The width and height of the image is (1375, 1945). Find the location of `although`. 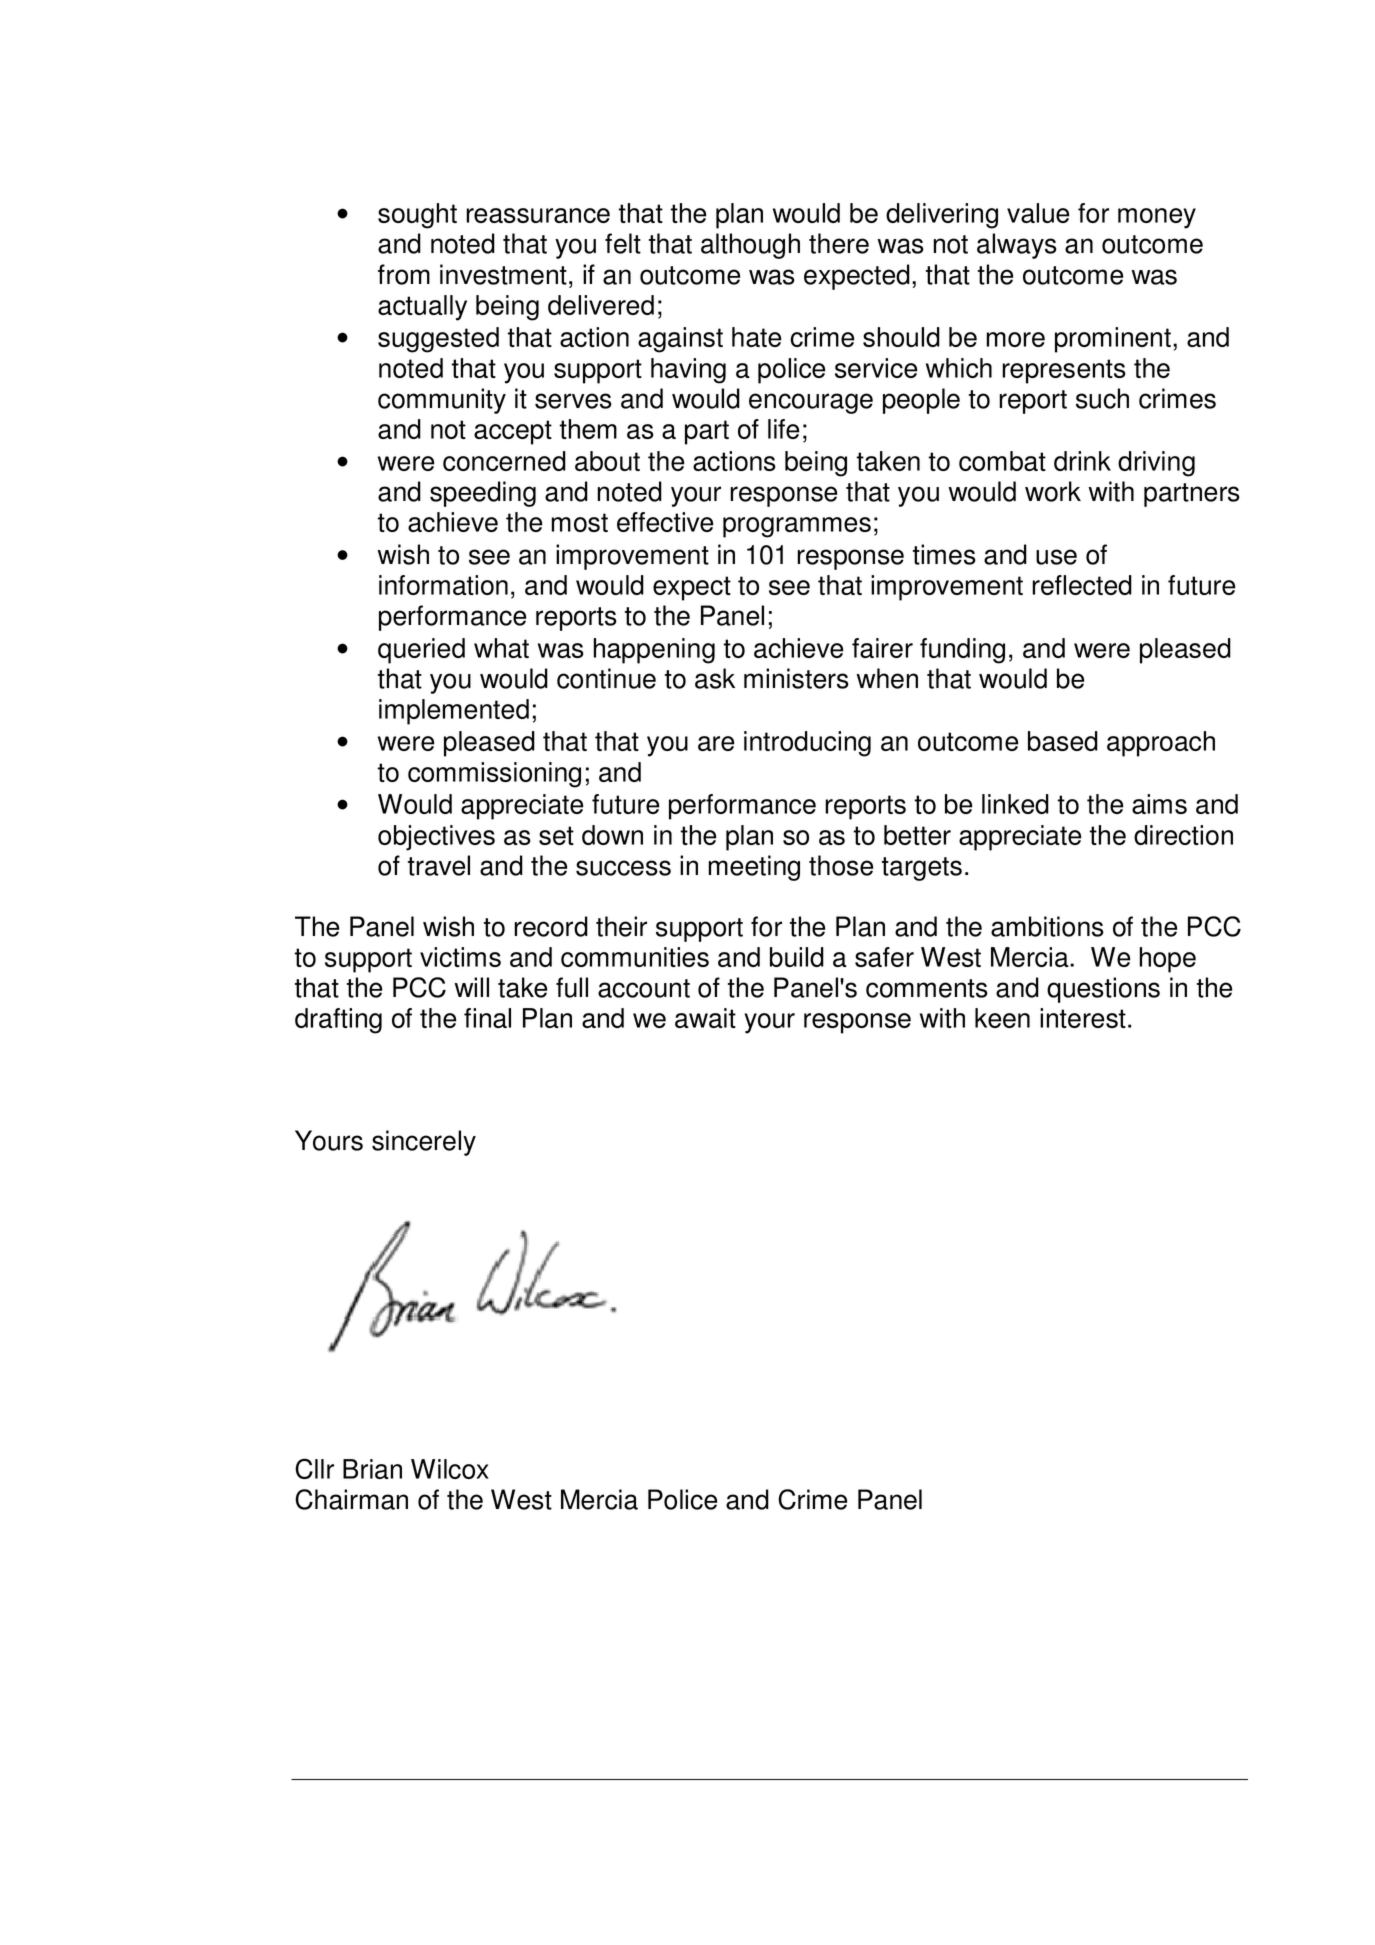

although is located at coordinates (750, 246).
